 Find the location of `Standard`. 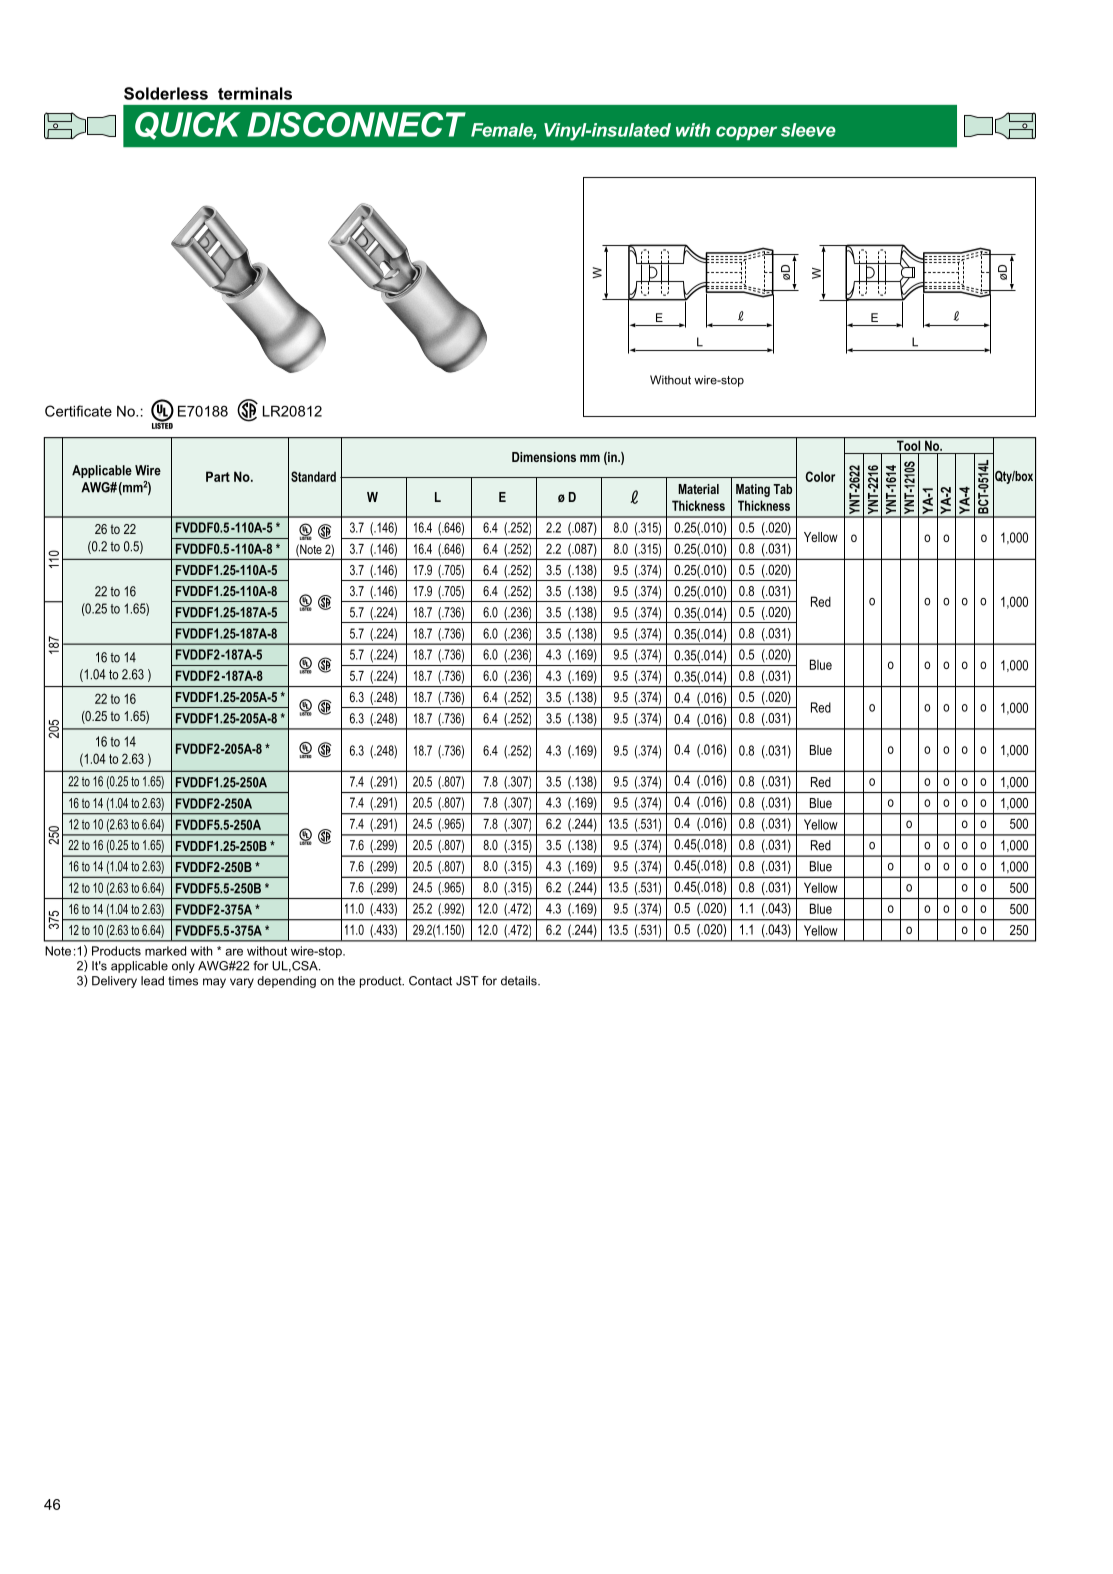

Standard is located at coordinates (313, 476).
